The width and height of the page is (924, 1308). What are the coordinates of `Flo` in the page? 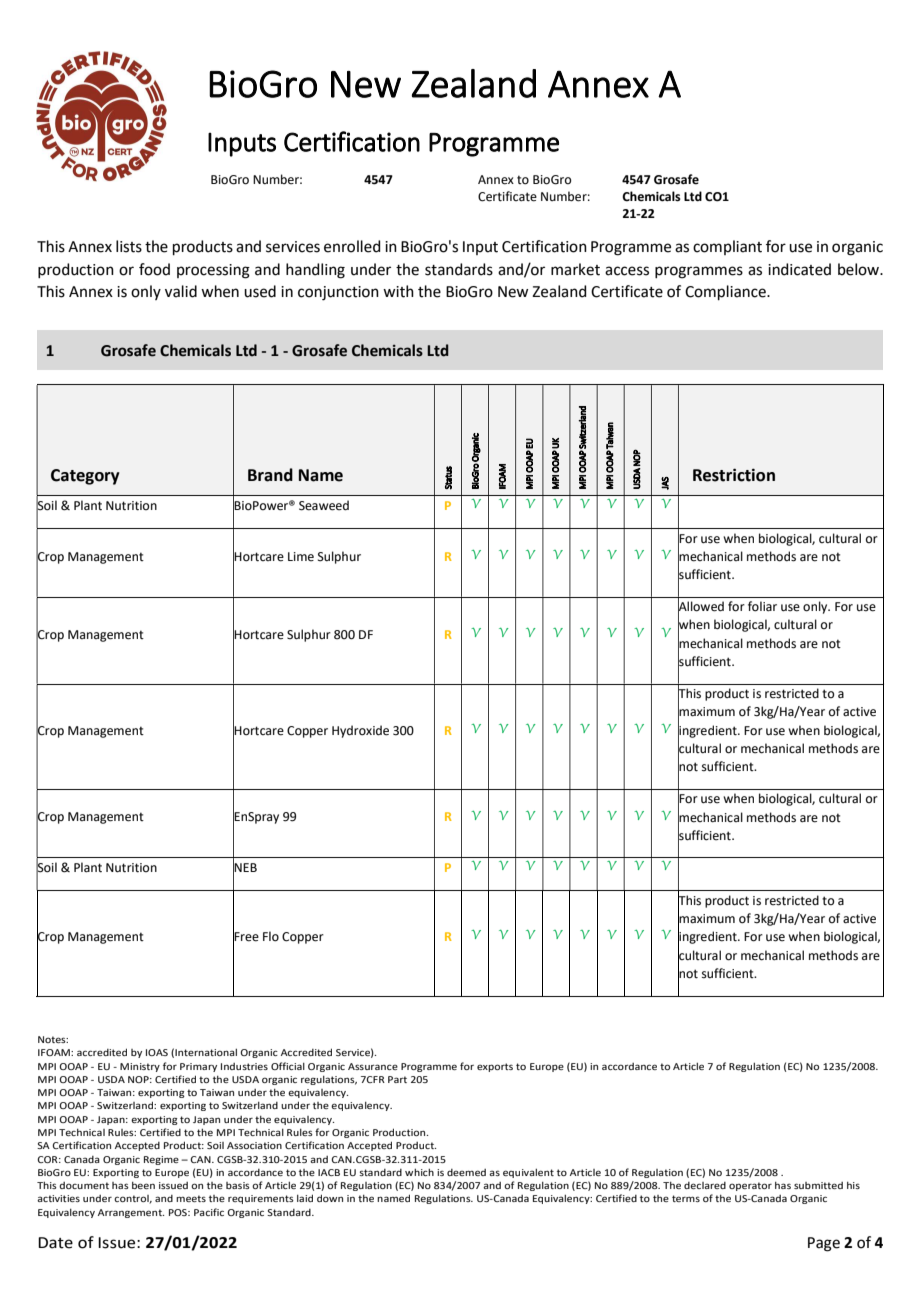 It's located at (271, 936).
